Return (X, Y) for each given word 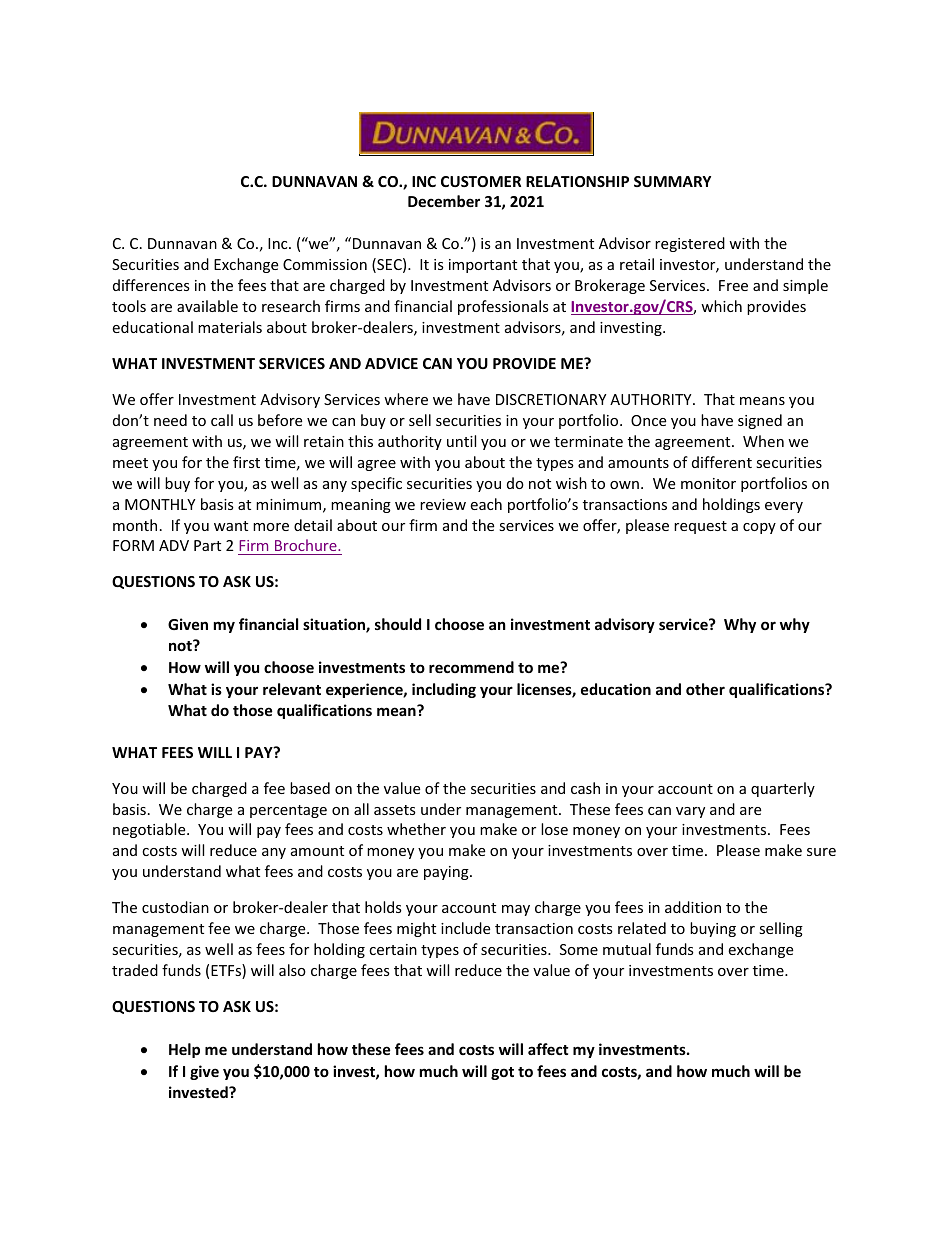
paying (447, 873)
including (444, 690)
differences (151, 285)
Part (207, 545)
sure (821, 852)
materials (230, 327)
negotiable (150, 830)
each (486, 504)
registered (690, 244)
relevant (292, 689)
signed (760, 421)
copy (759, 528)
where (406, 399)
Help (184, 1050)
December (444, 201)
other (705, 689)
